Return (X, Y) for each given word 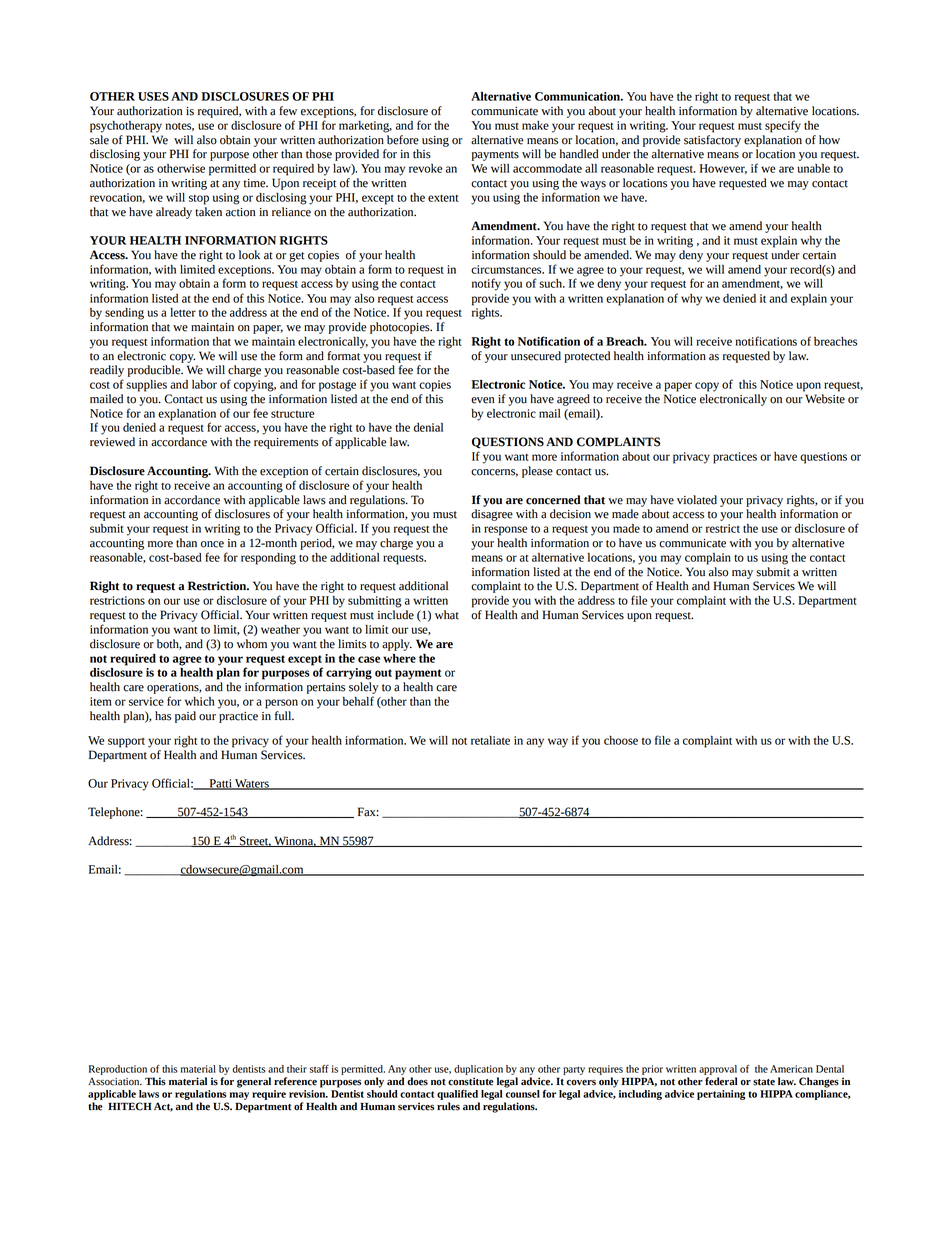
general (254, 1082)
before (402, 138)
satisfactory (712, 139)
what (447, 615)
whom (252, 644)
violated (697, 500)
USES (153, 96)
